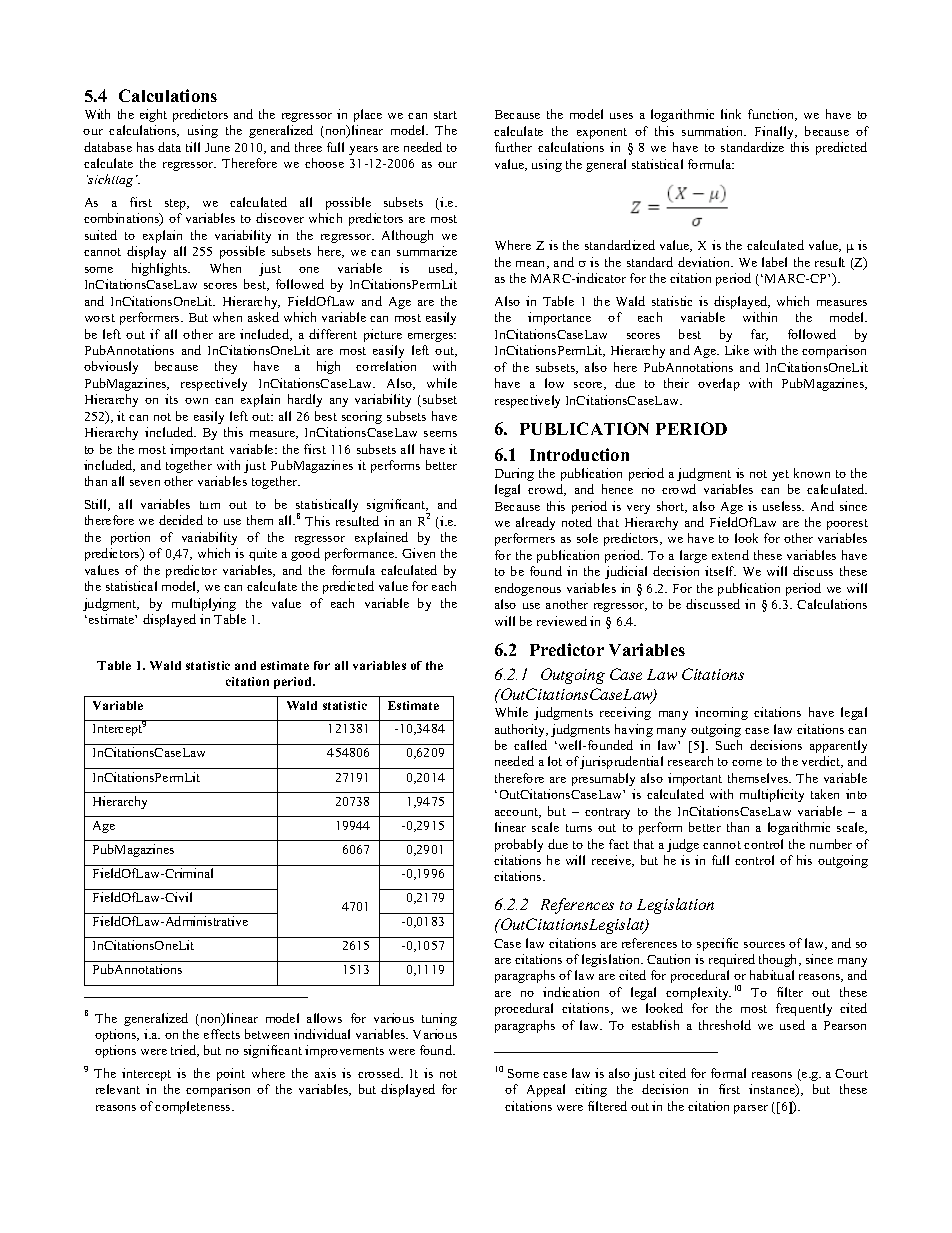 The height and width of the screenshot is (1233, 952). What do you see at coordinates (432, 337) in the screenshot?
I see `emerges` at bounding box center [432, 337].
